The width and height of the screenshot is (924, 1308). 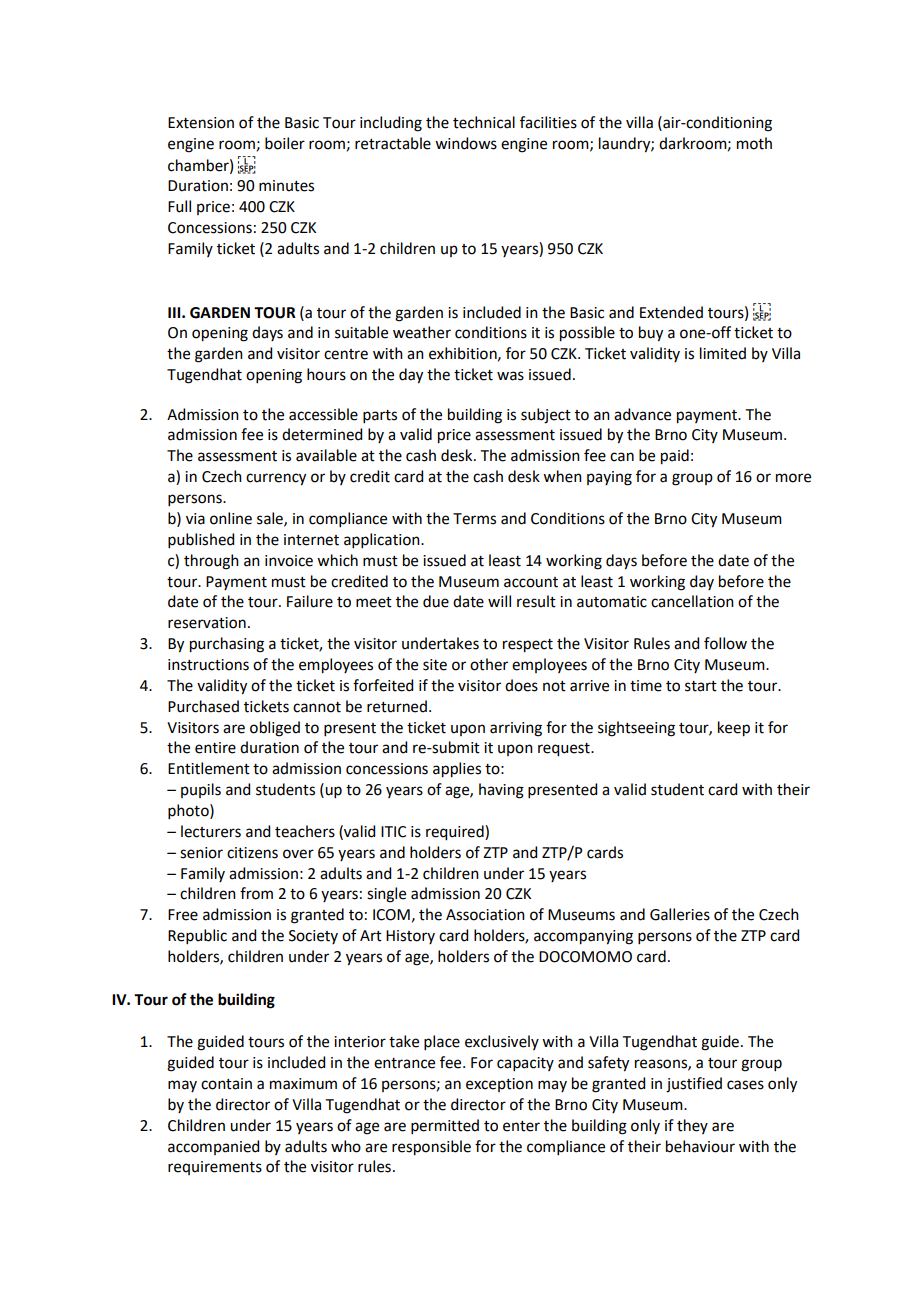 I want to click on Galleries, so click(x=680, y=914).
